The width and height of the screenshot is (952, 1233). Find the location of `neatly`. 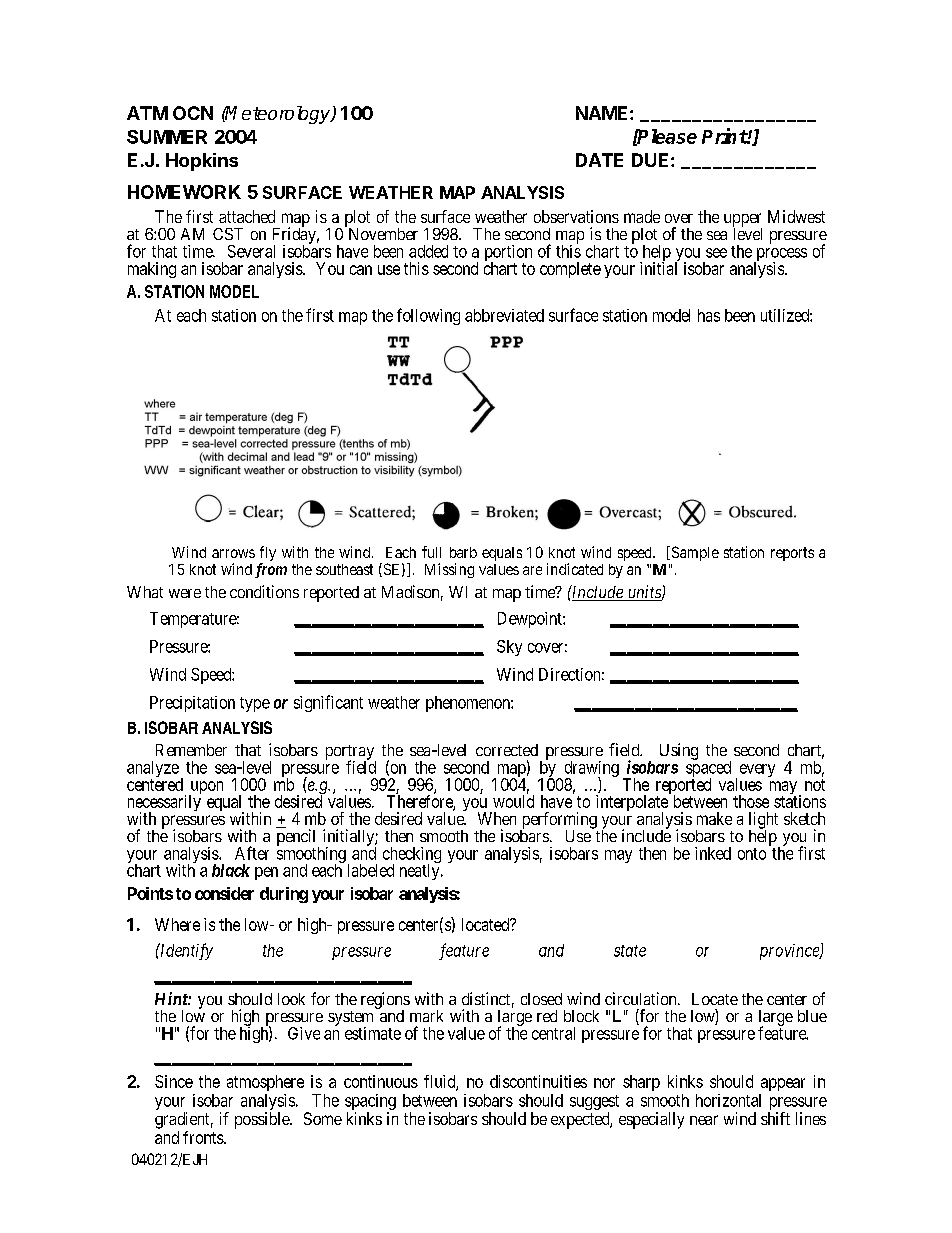

neatly is located at coordinates (421, 871).
